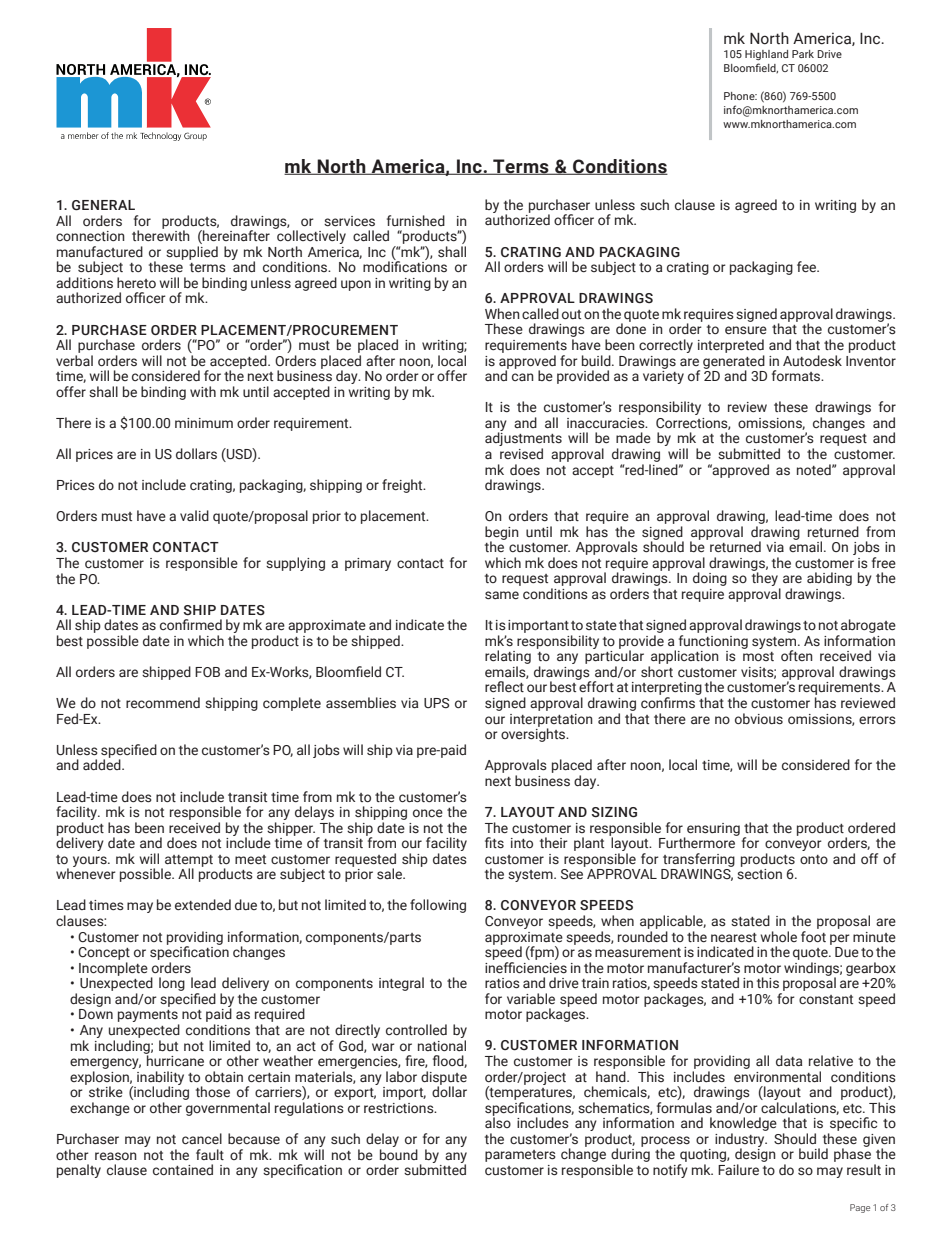 This screenshot has width=952, height=1233. I want to click on Park, so click(803, 54).
